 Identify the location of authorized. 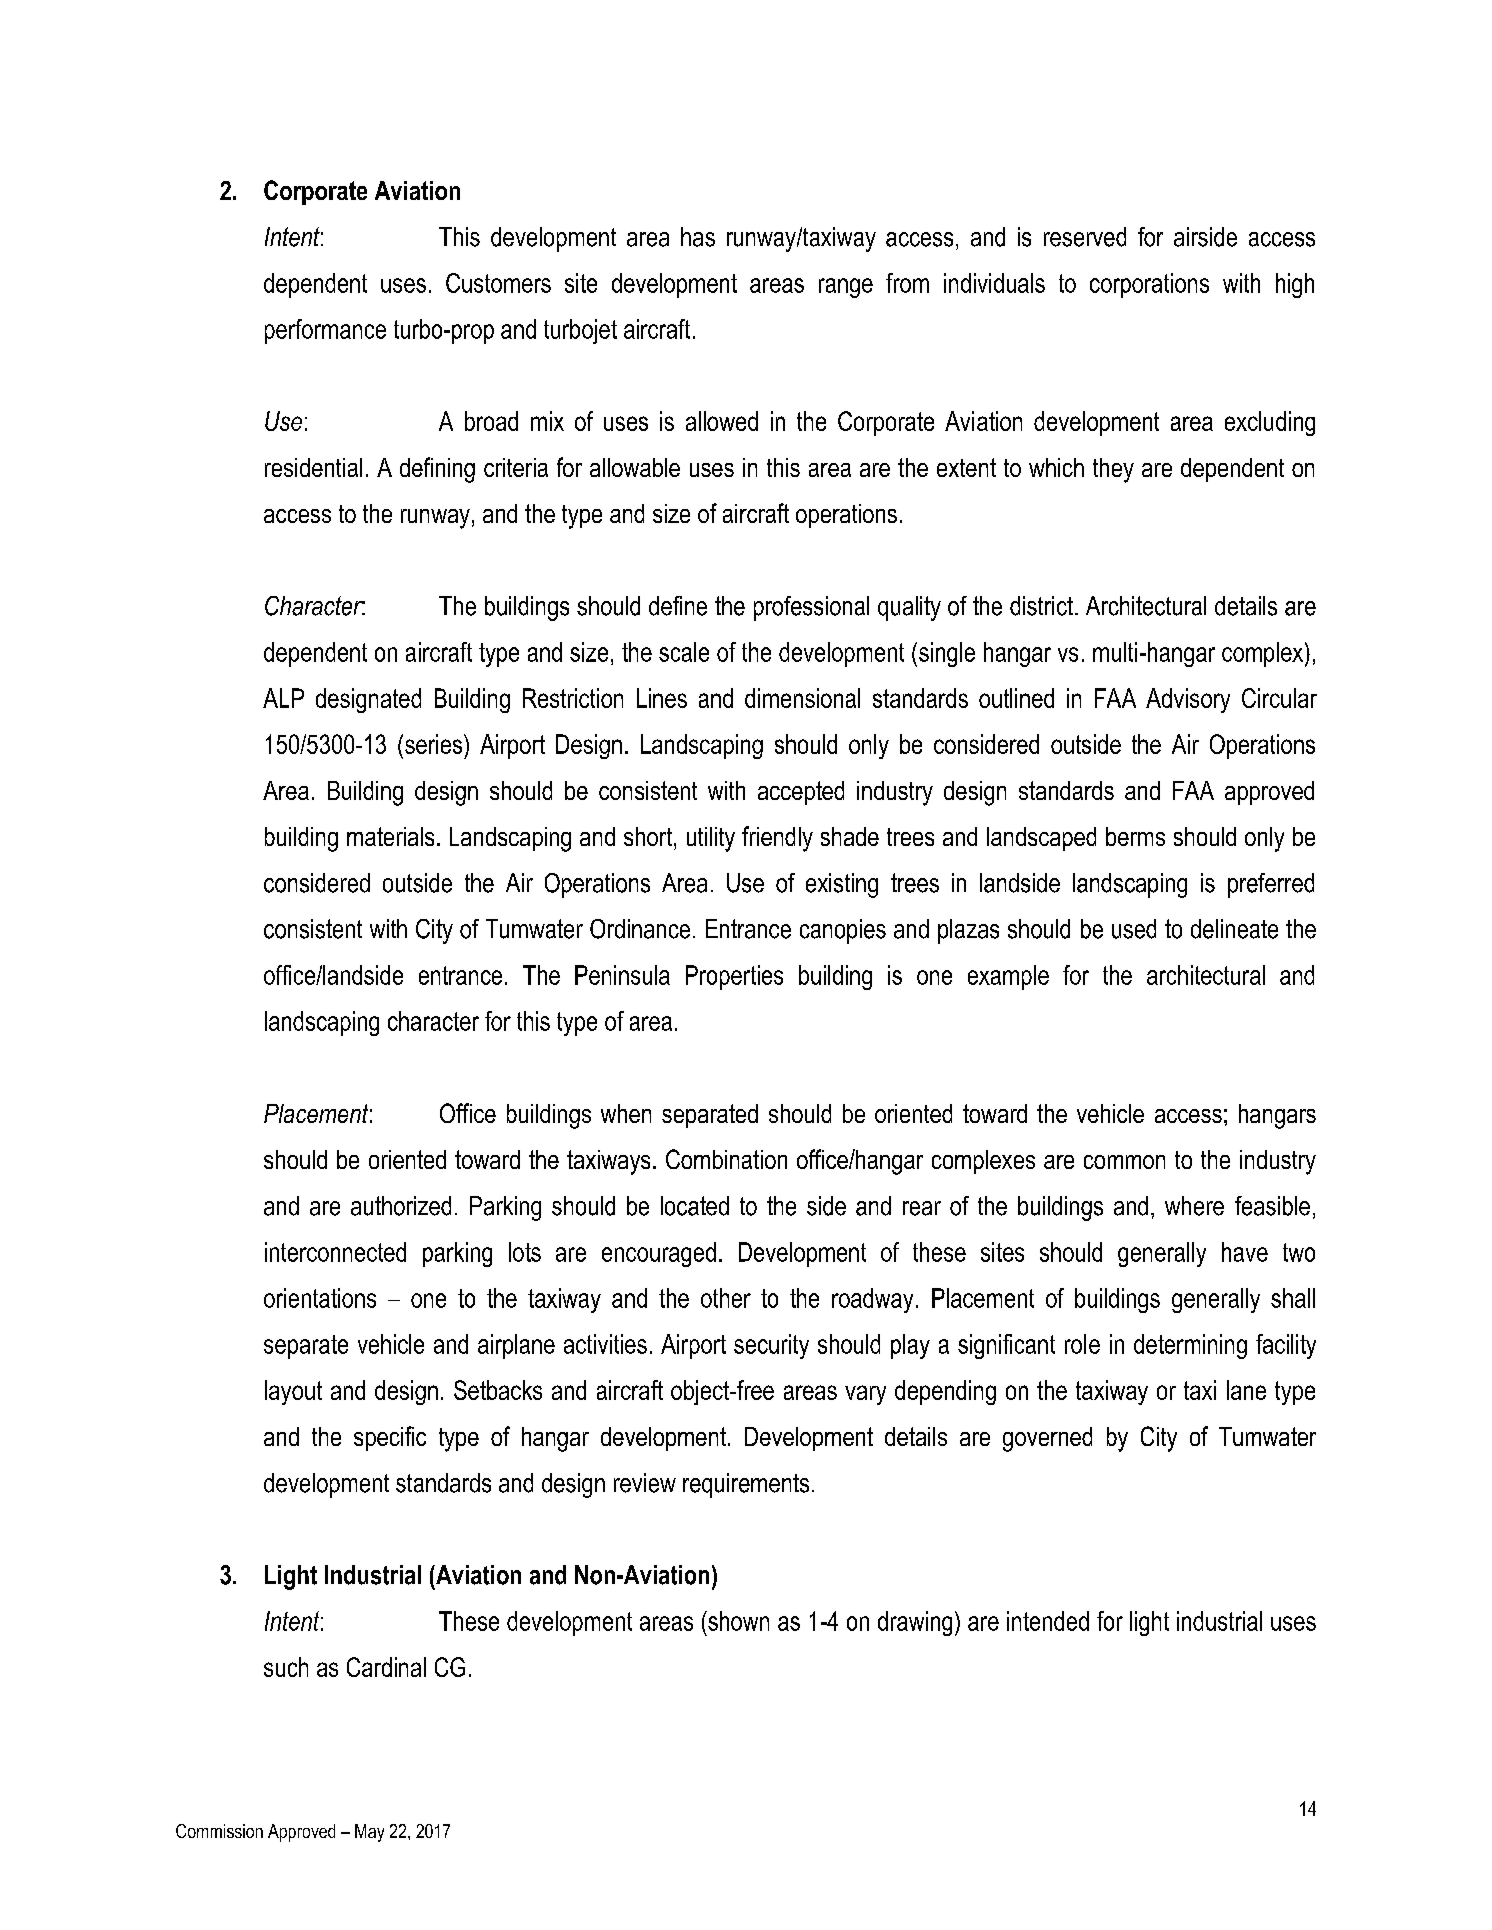
(401, 1206).
